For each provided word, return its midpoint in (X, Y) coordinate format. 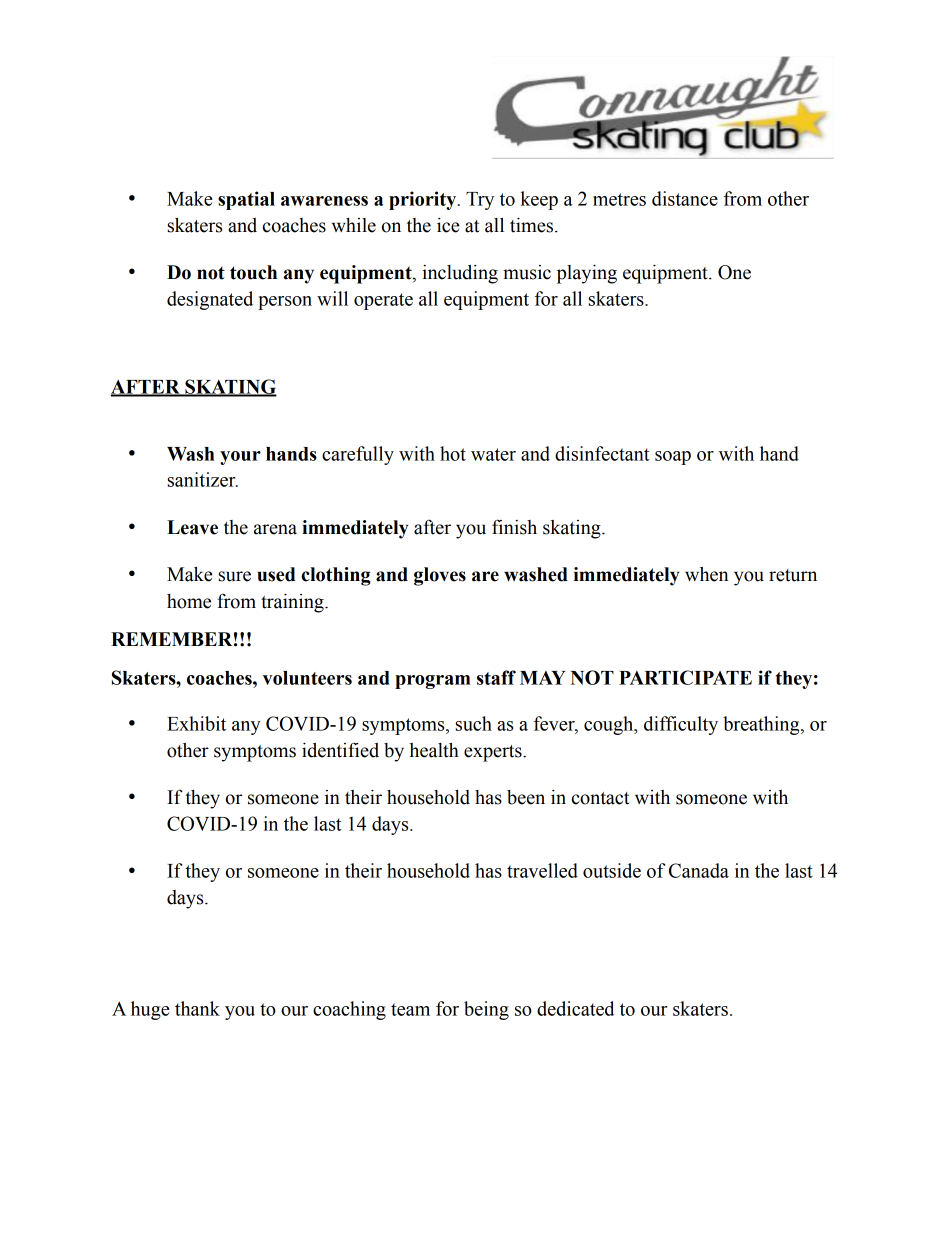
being (486, 1010)
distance (685, 198)
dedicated (575, 1008)
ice (448, 225)
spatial (246, 200)
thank (197, 1008)
